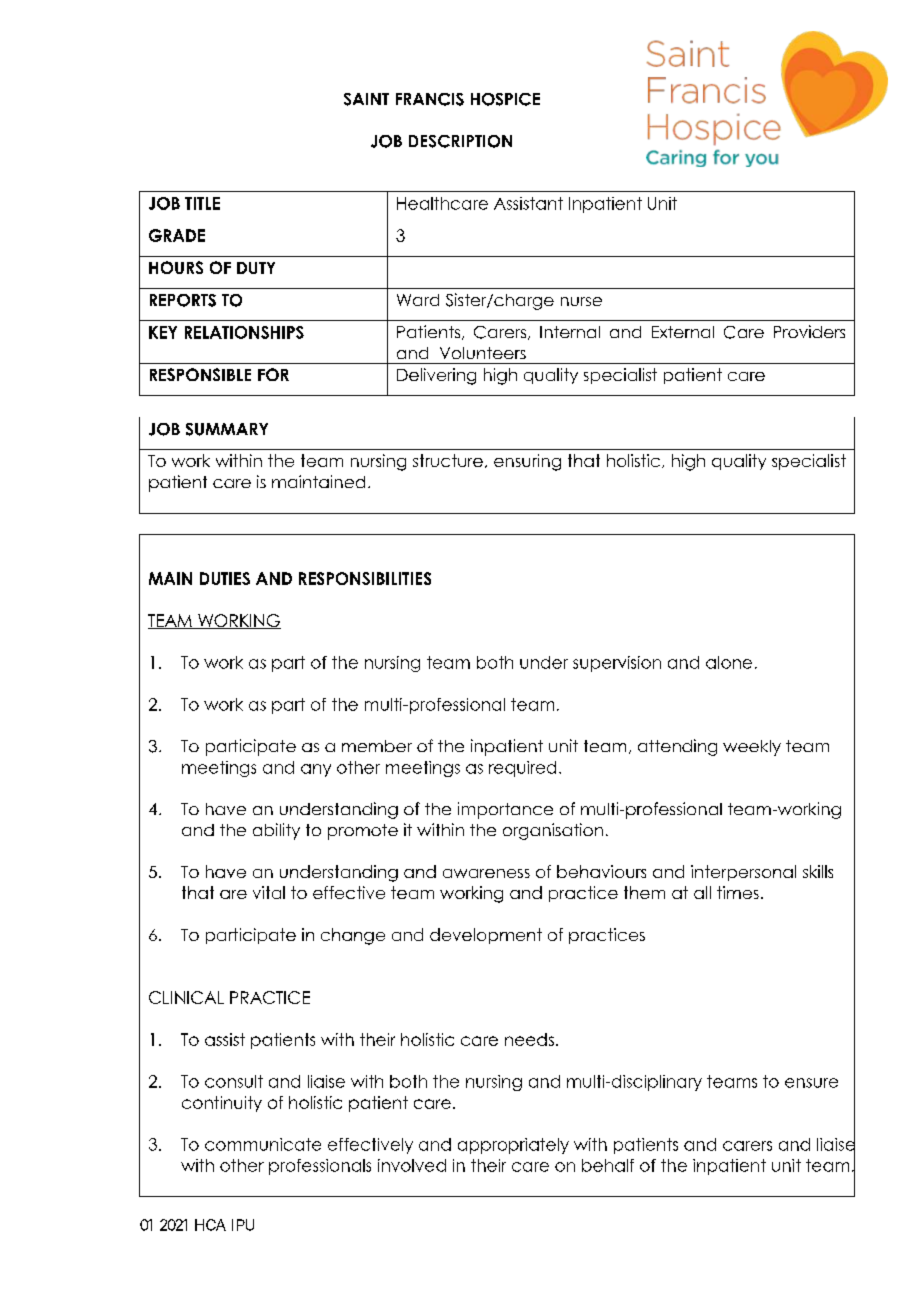 This screenshot has width=924, height=1308. What do you see at coordinates (460, 141) in the screenshot?
I see `DESCRIPTION` at bounding box center [460, 141].
